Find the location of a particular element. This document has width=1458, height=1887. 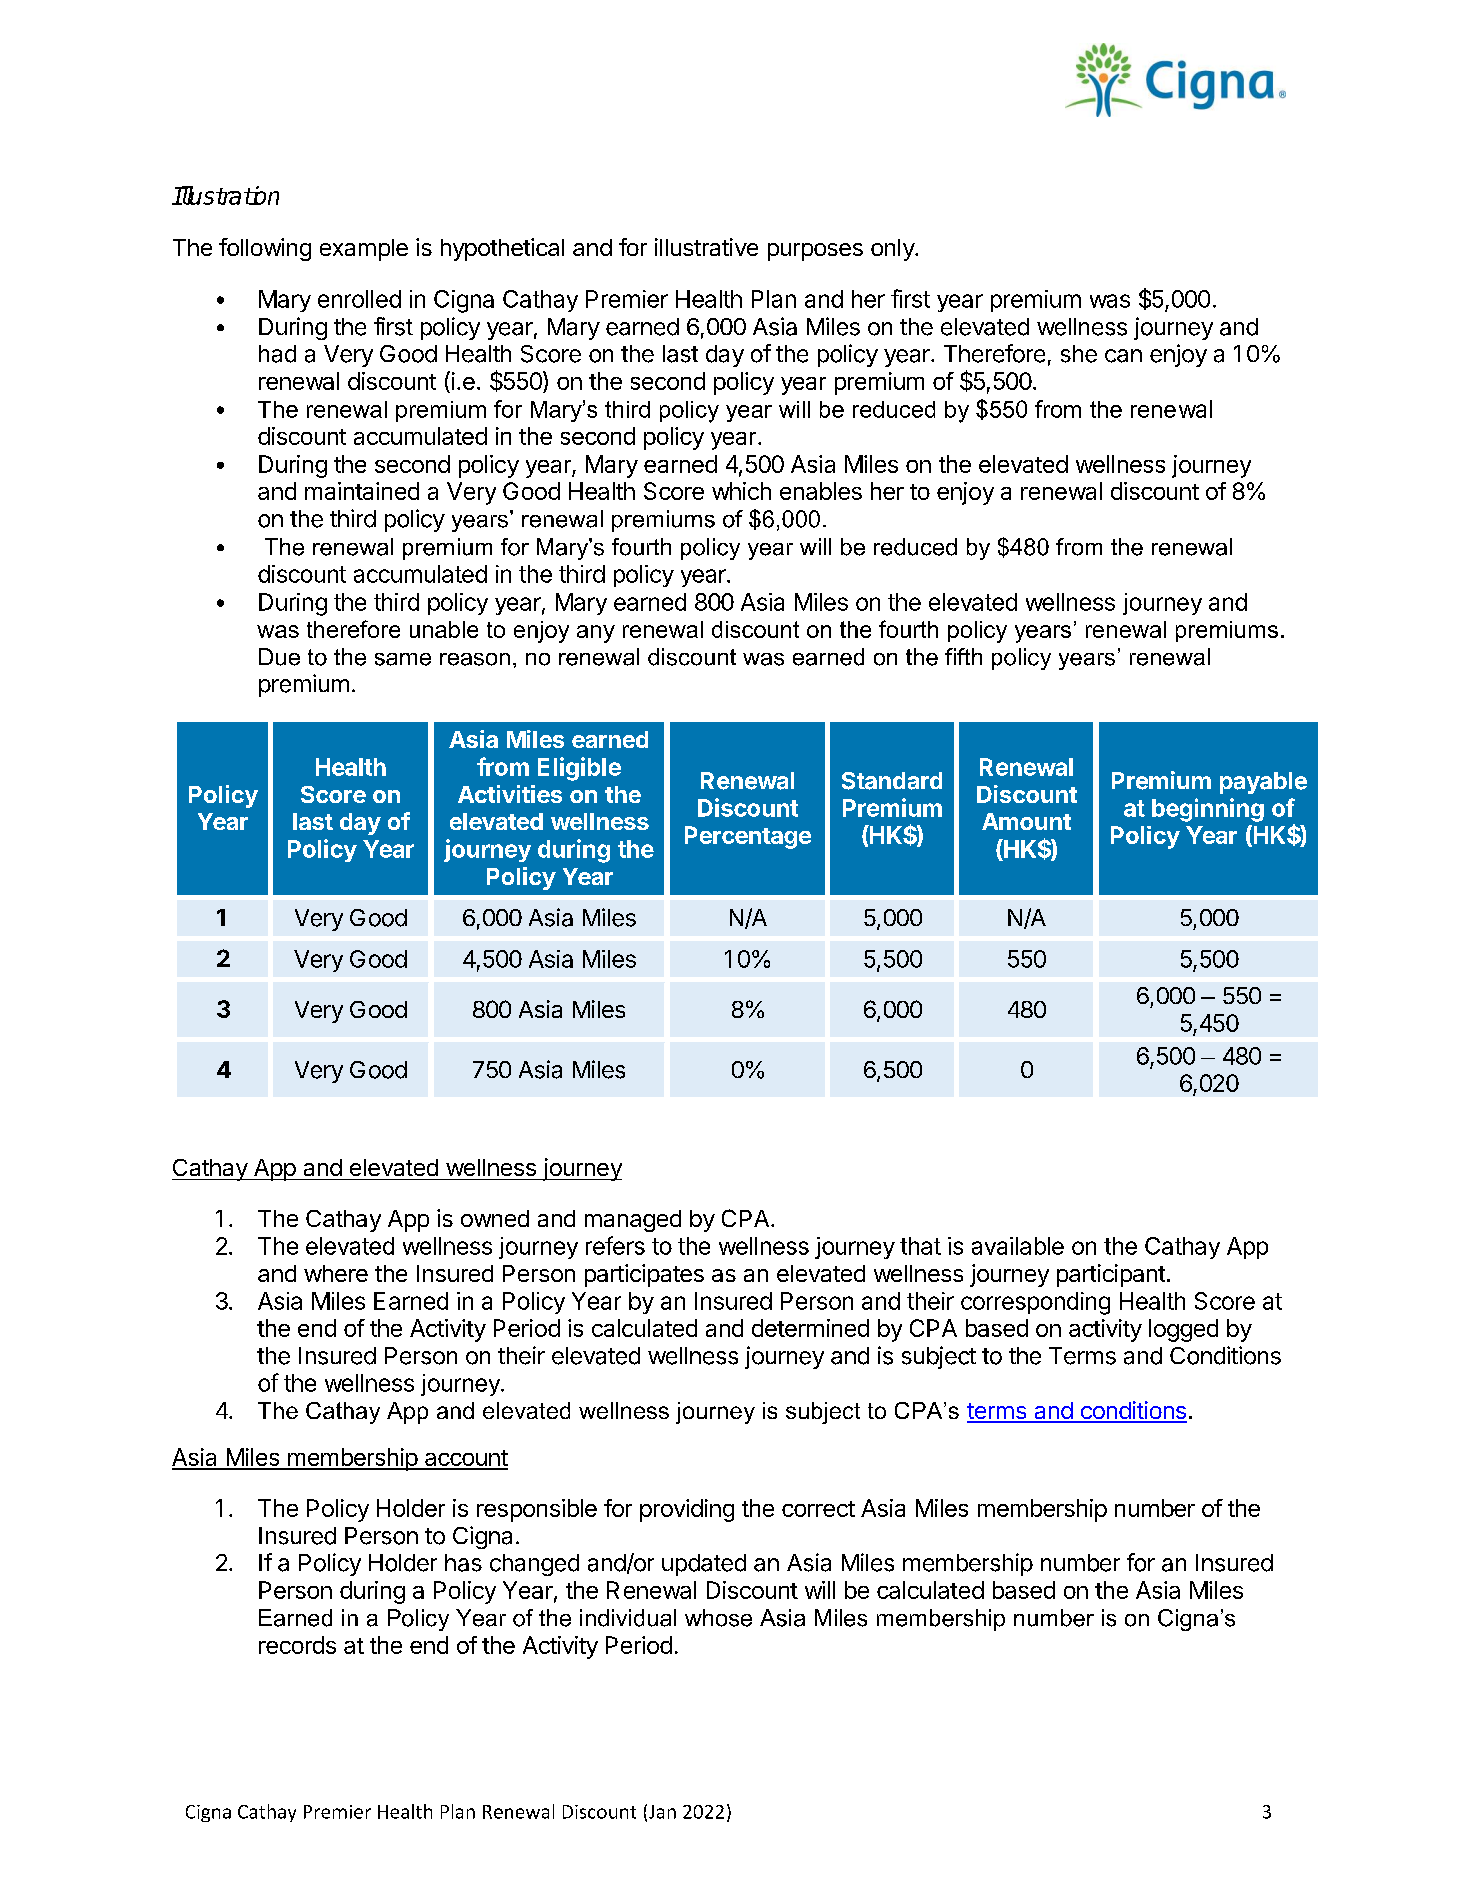

Percentage is located at coordinates (748, 837).
